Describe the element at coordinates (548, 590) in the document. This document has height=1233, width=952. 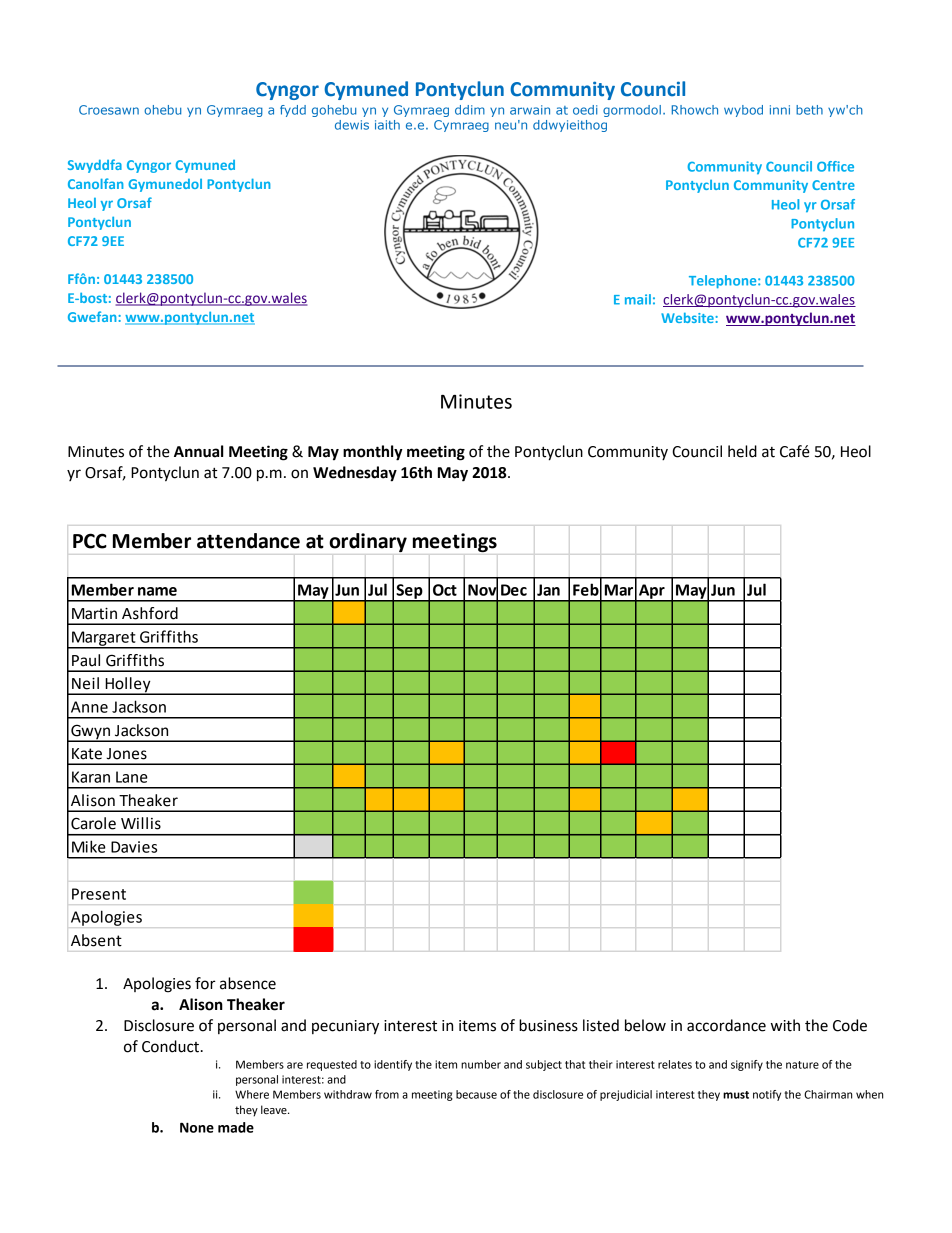
I see `Jan` at that location.
